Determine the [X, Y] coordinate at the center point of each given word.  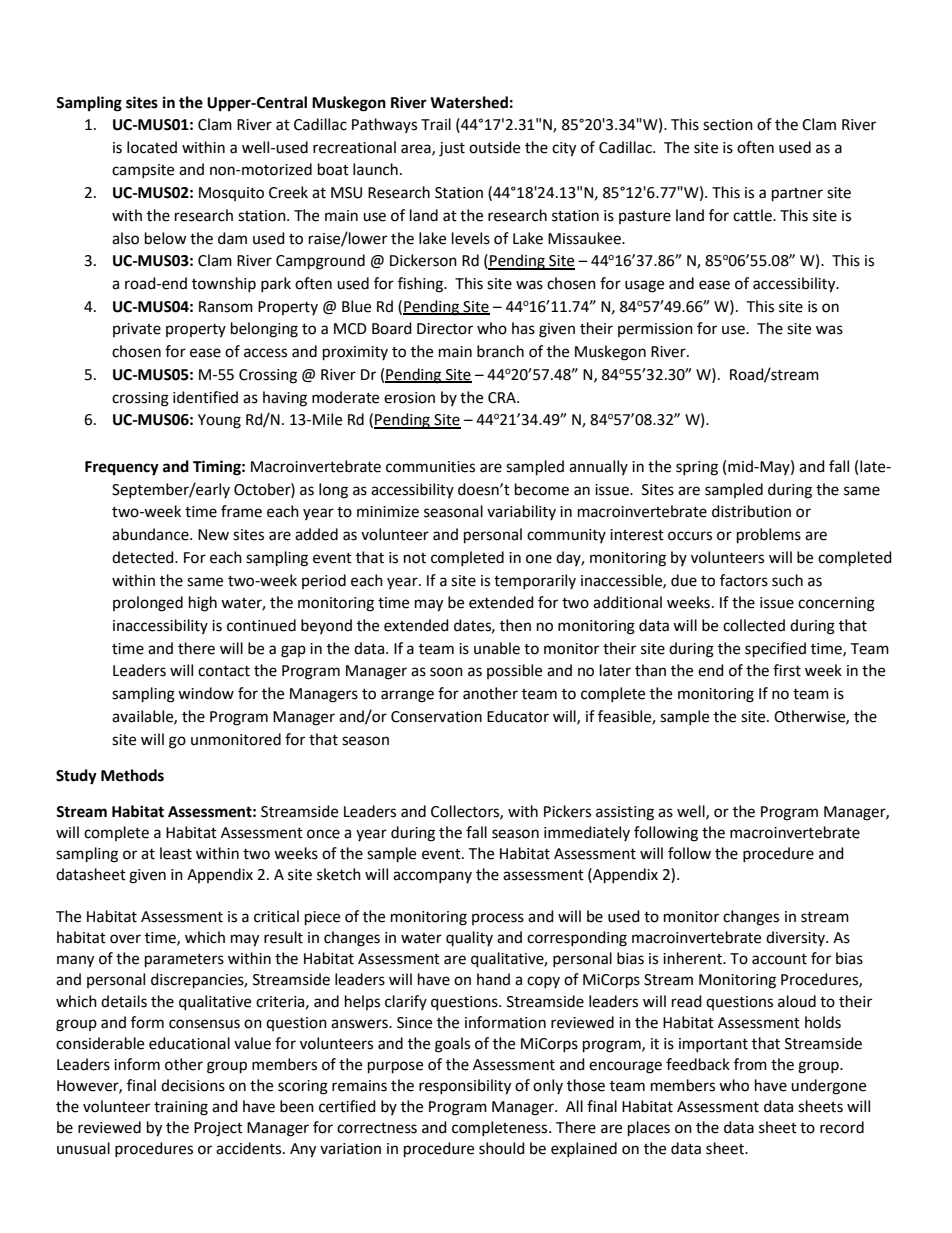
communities [430, 467]
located [152, 147]
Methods [132, 775]
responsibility [465, 1087]
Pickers [567, 811]
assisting [625, 813]
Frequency [122, 468]
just [452, 149]
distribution [751, 511]
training [181, 1108]
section [728, 125]
